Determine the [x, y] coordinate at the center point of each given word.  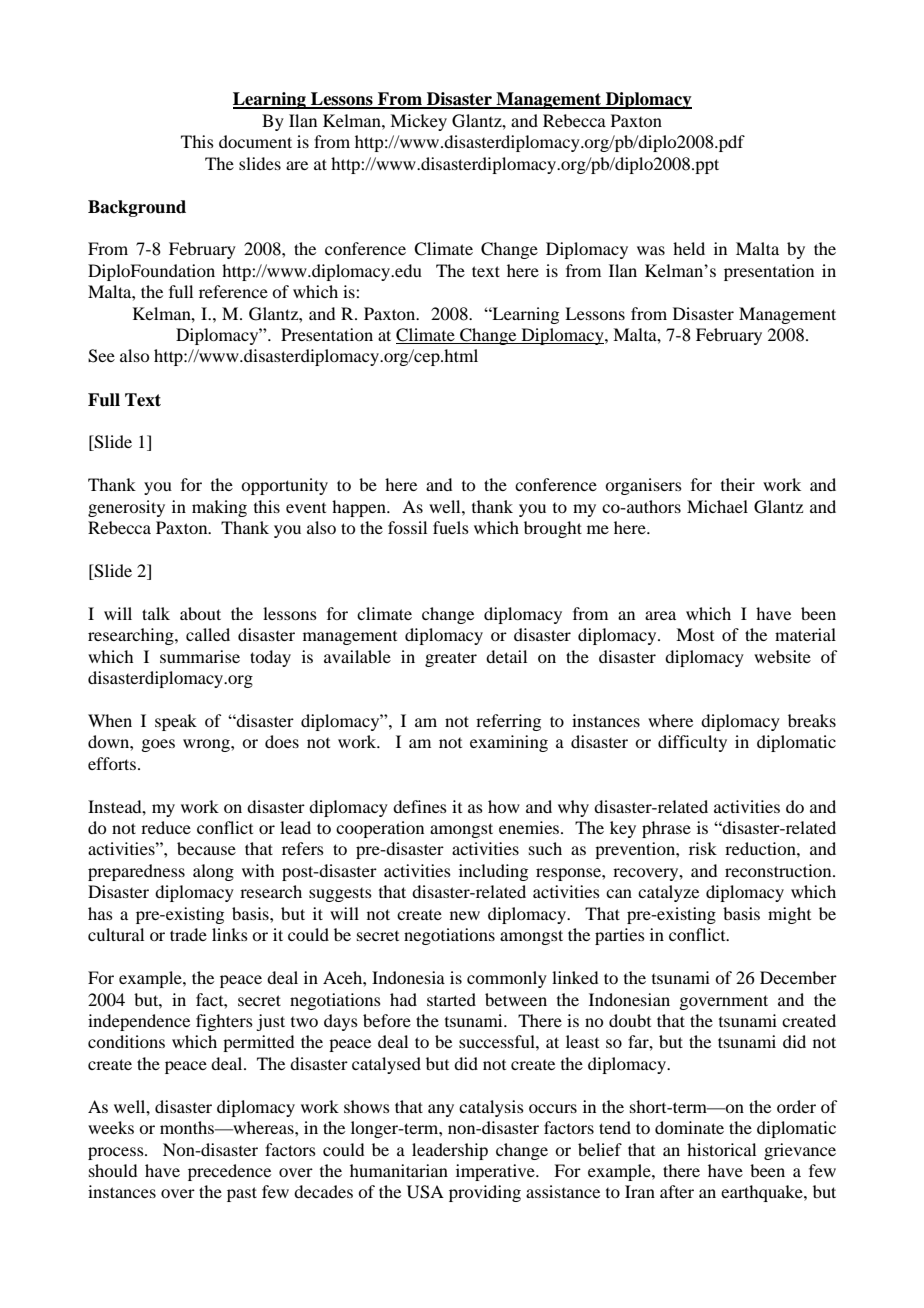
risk [703, 848]
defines [420, 806]
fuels [451, 527]
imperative [496, 1172]
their [738, 484]
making [219, 508]
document [255, 141]
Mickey [418, 122]
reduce [166, 827]
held [689, 248]
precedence [229, 1172]
